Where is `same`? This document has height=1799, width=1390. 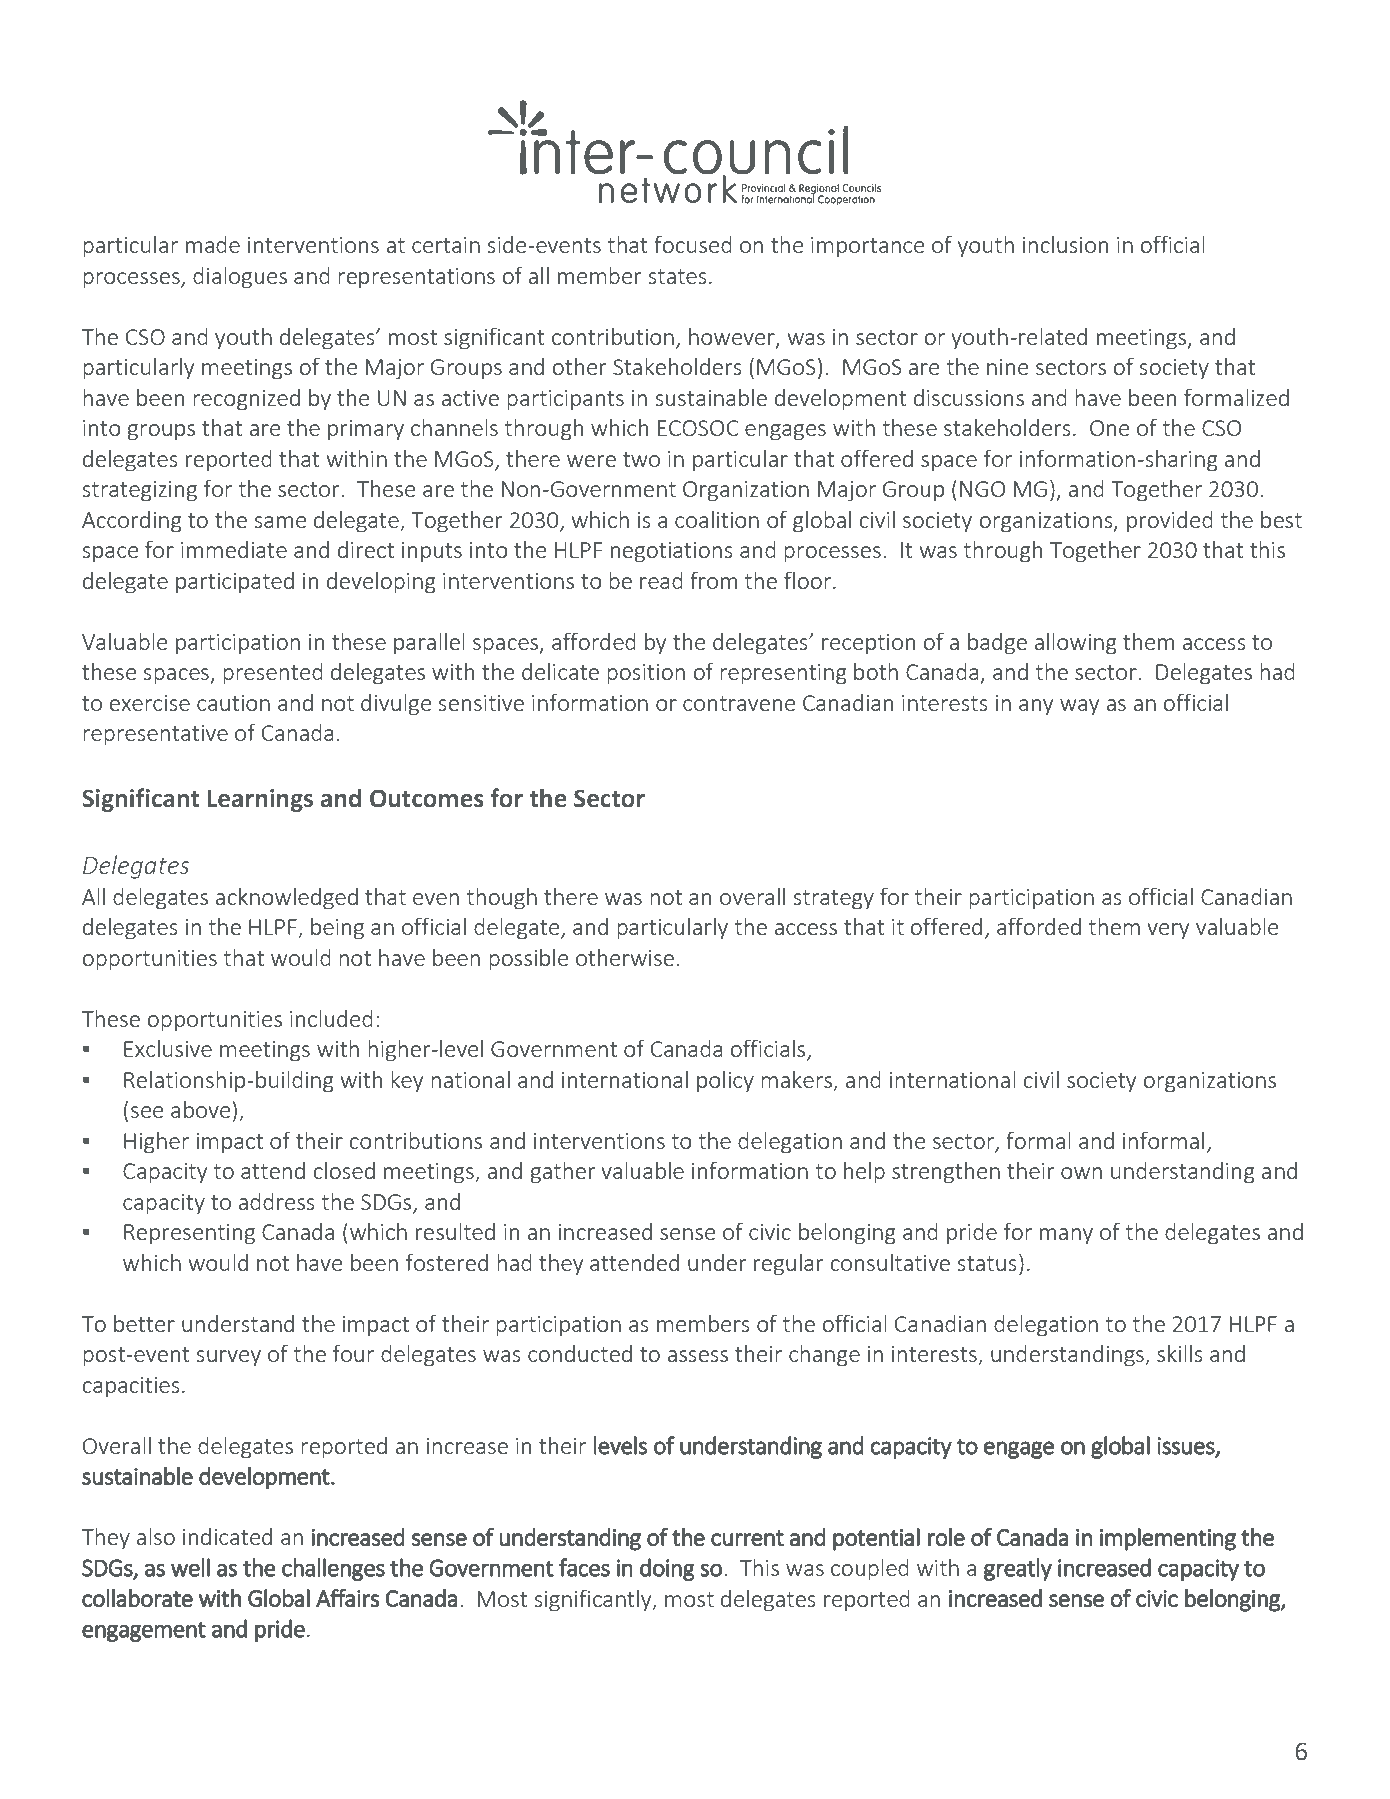
same is located at coordinates (280, 522).
